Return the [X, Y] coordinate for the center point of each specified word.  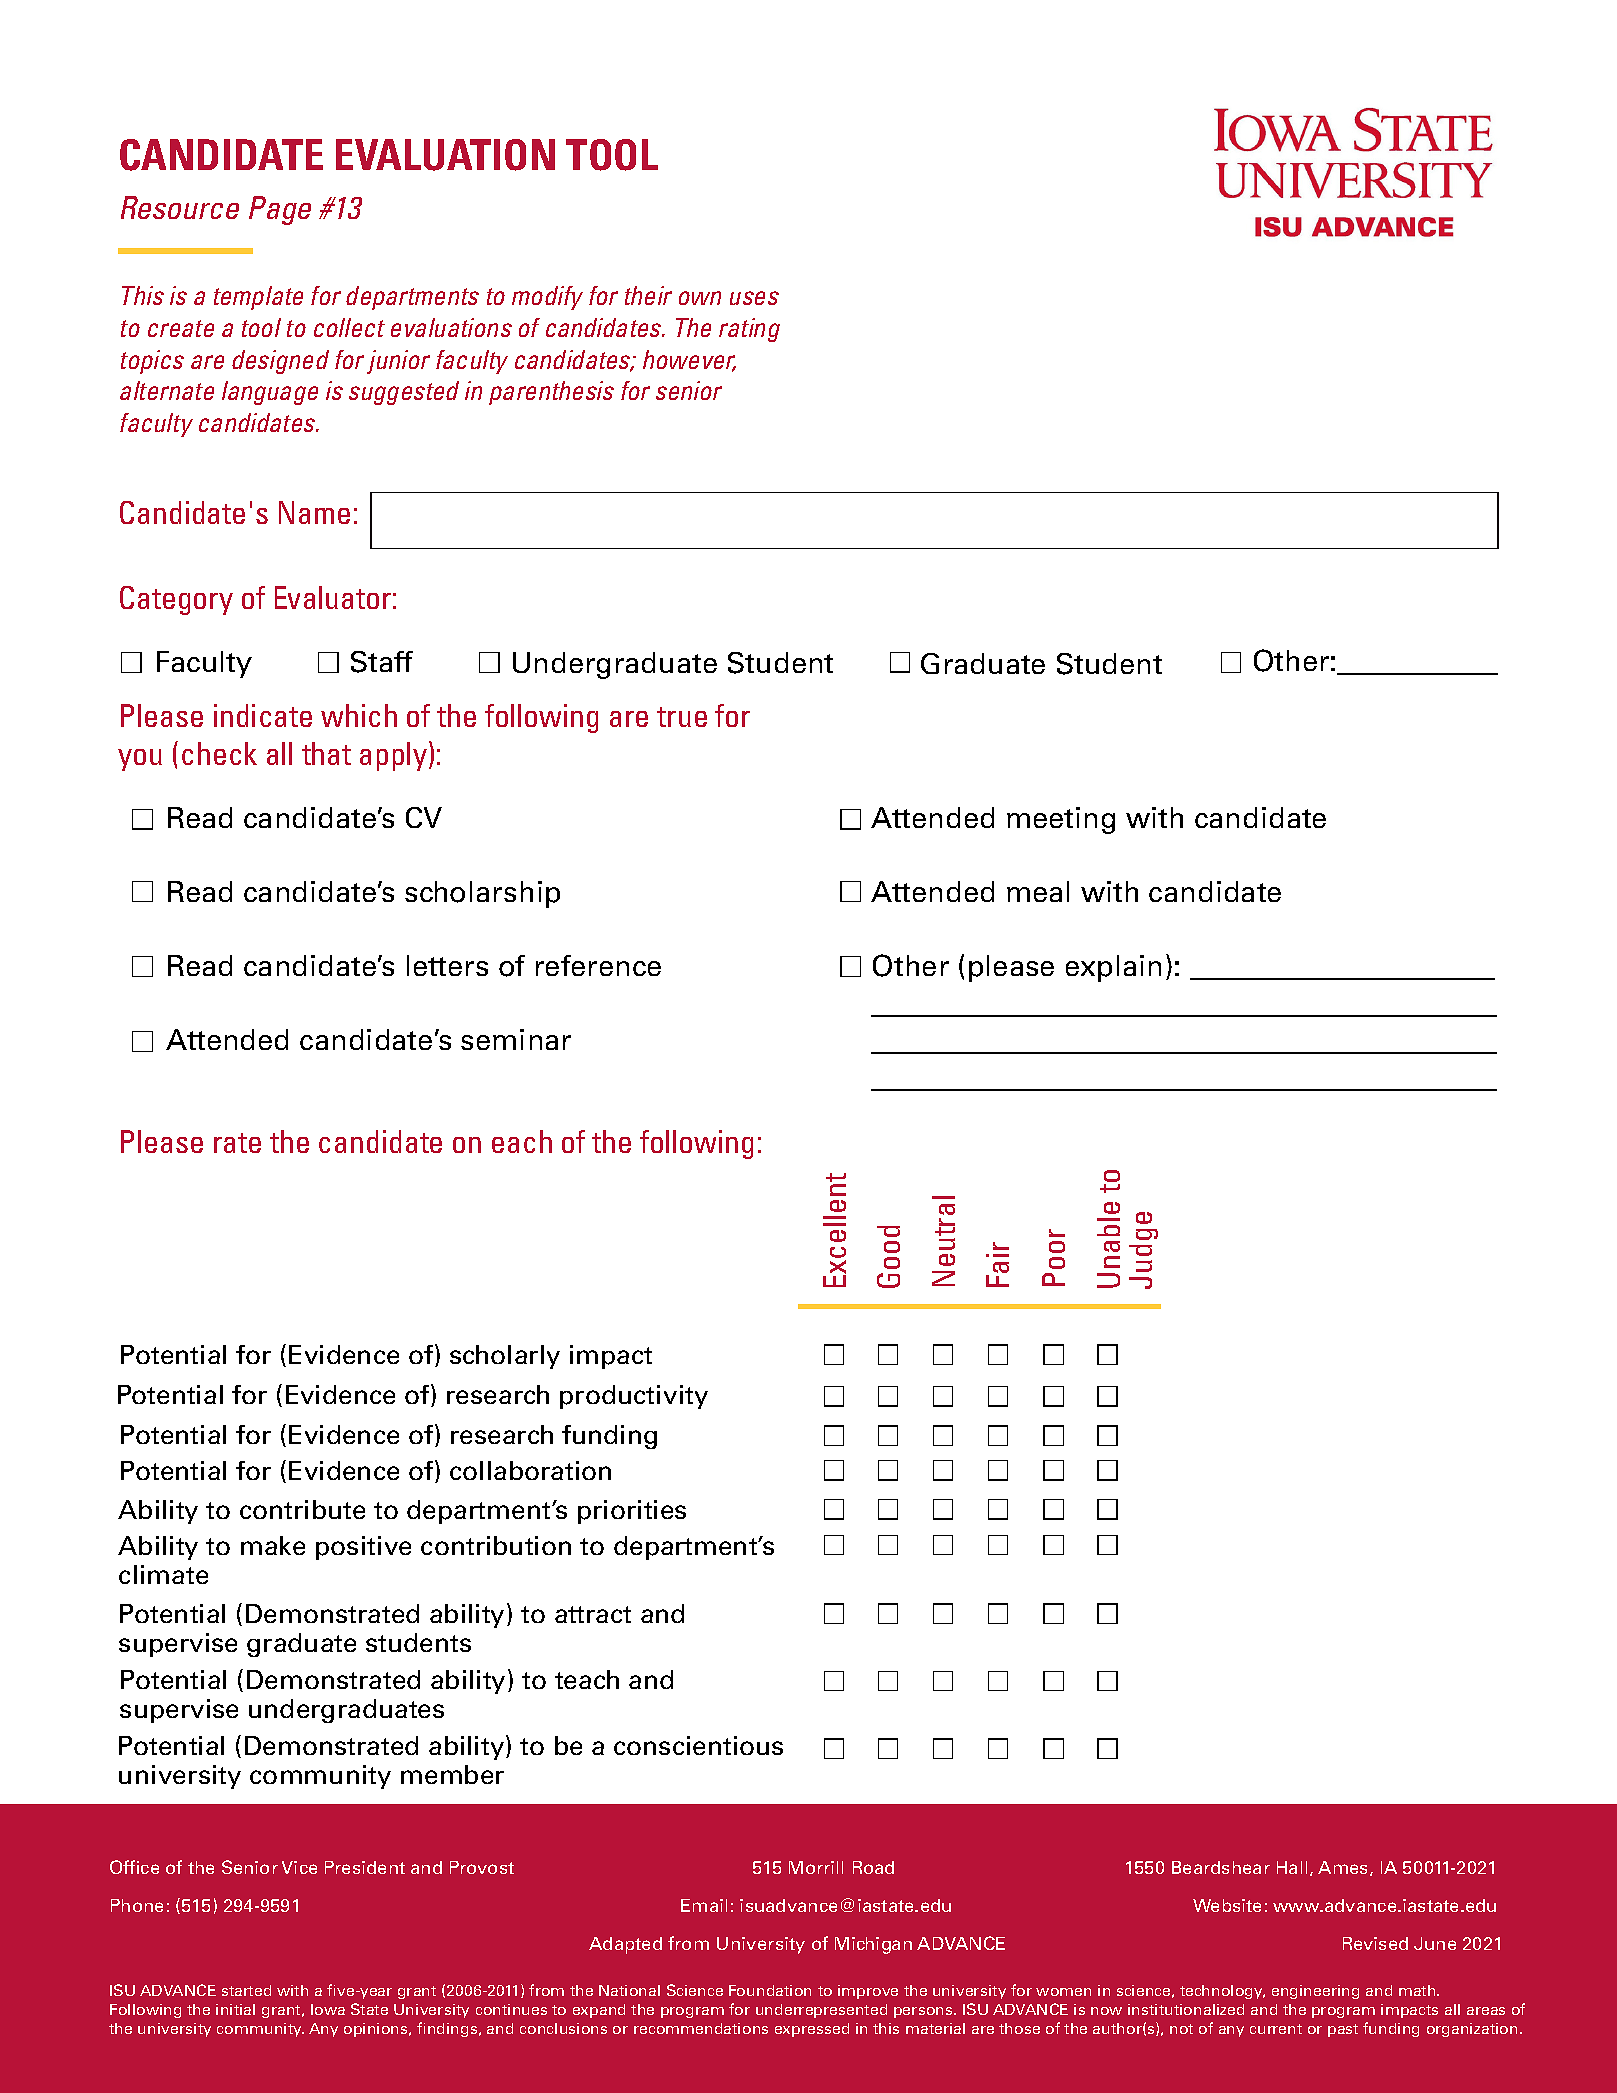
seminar [516, 1039]
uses [754, 298]
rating [749, 330]
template [258, 298]
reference [598, 965]
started [246, 1990]
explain [1113, 968]
